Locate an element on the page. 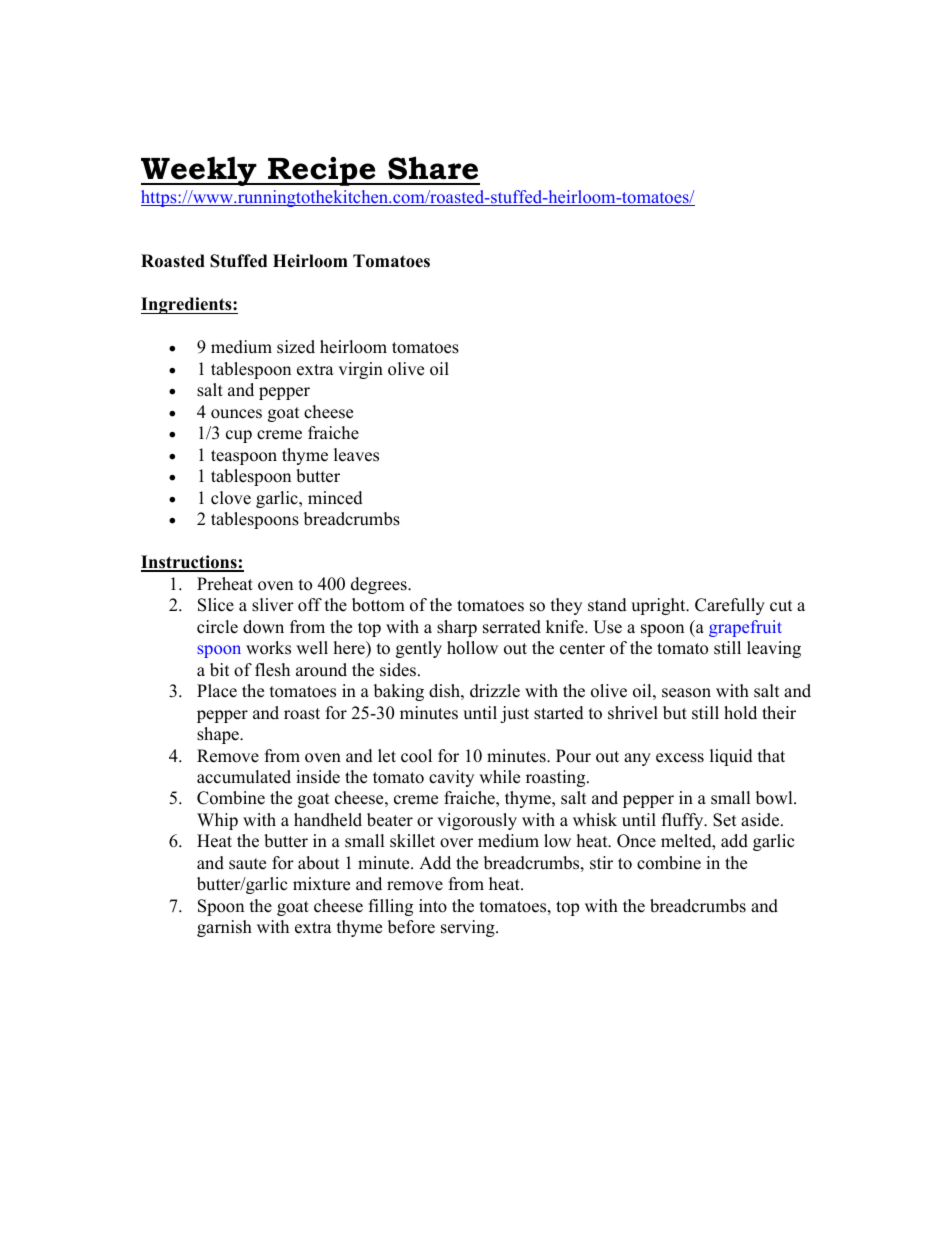  leaves is located at coordinates (356, 455).
